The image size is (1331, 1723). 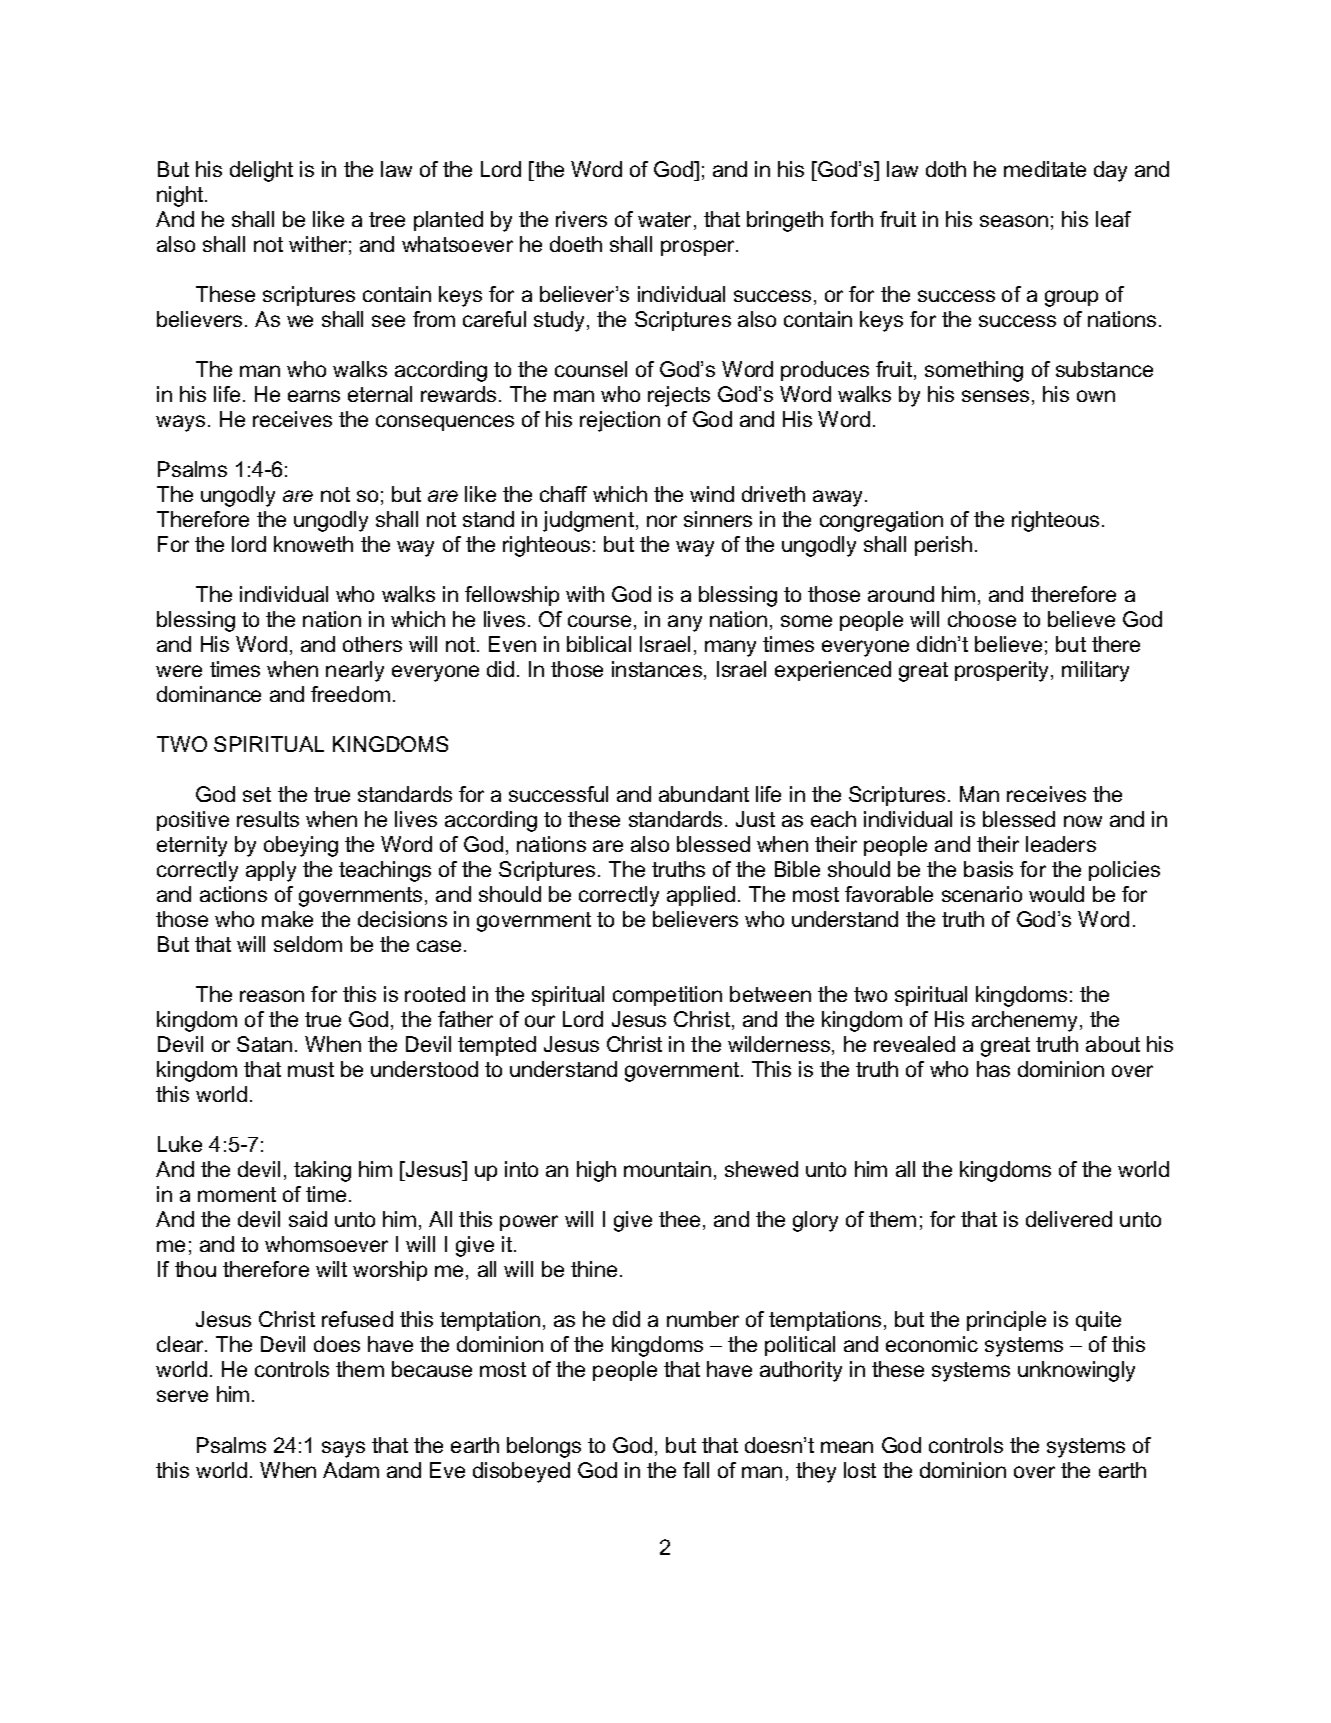 I want to click on leaders, so click(x=1061, y=844).
